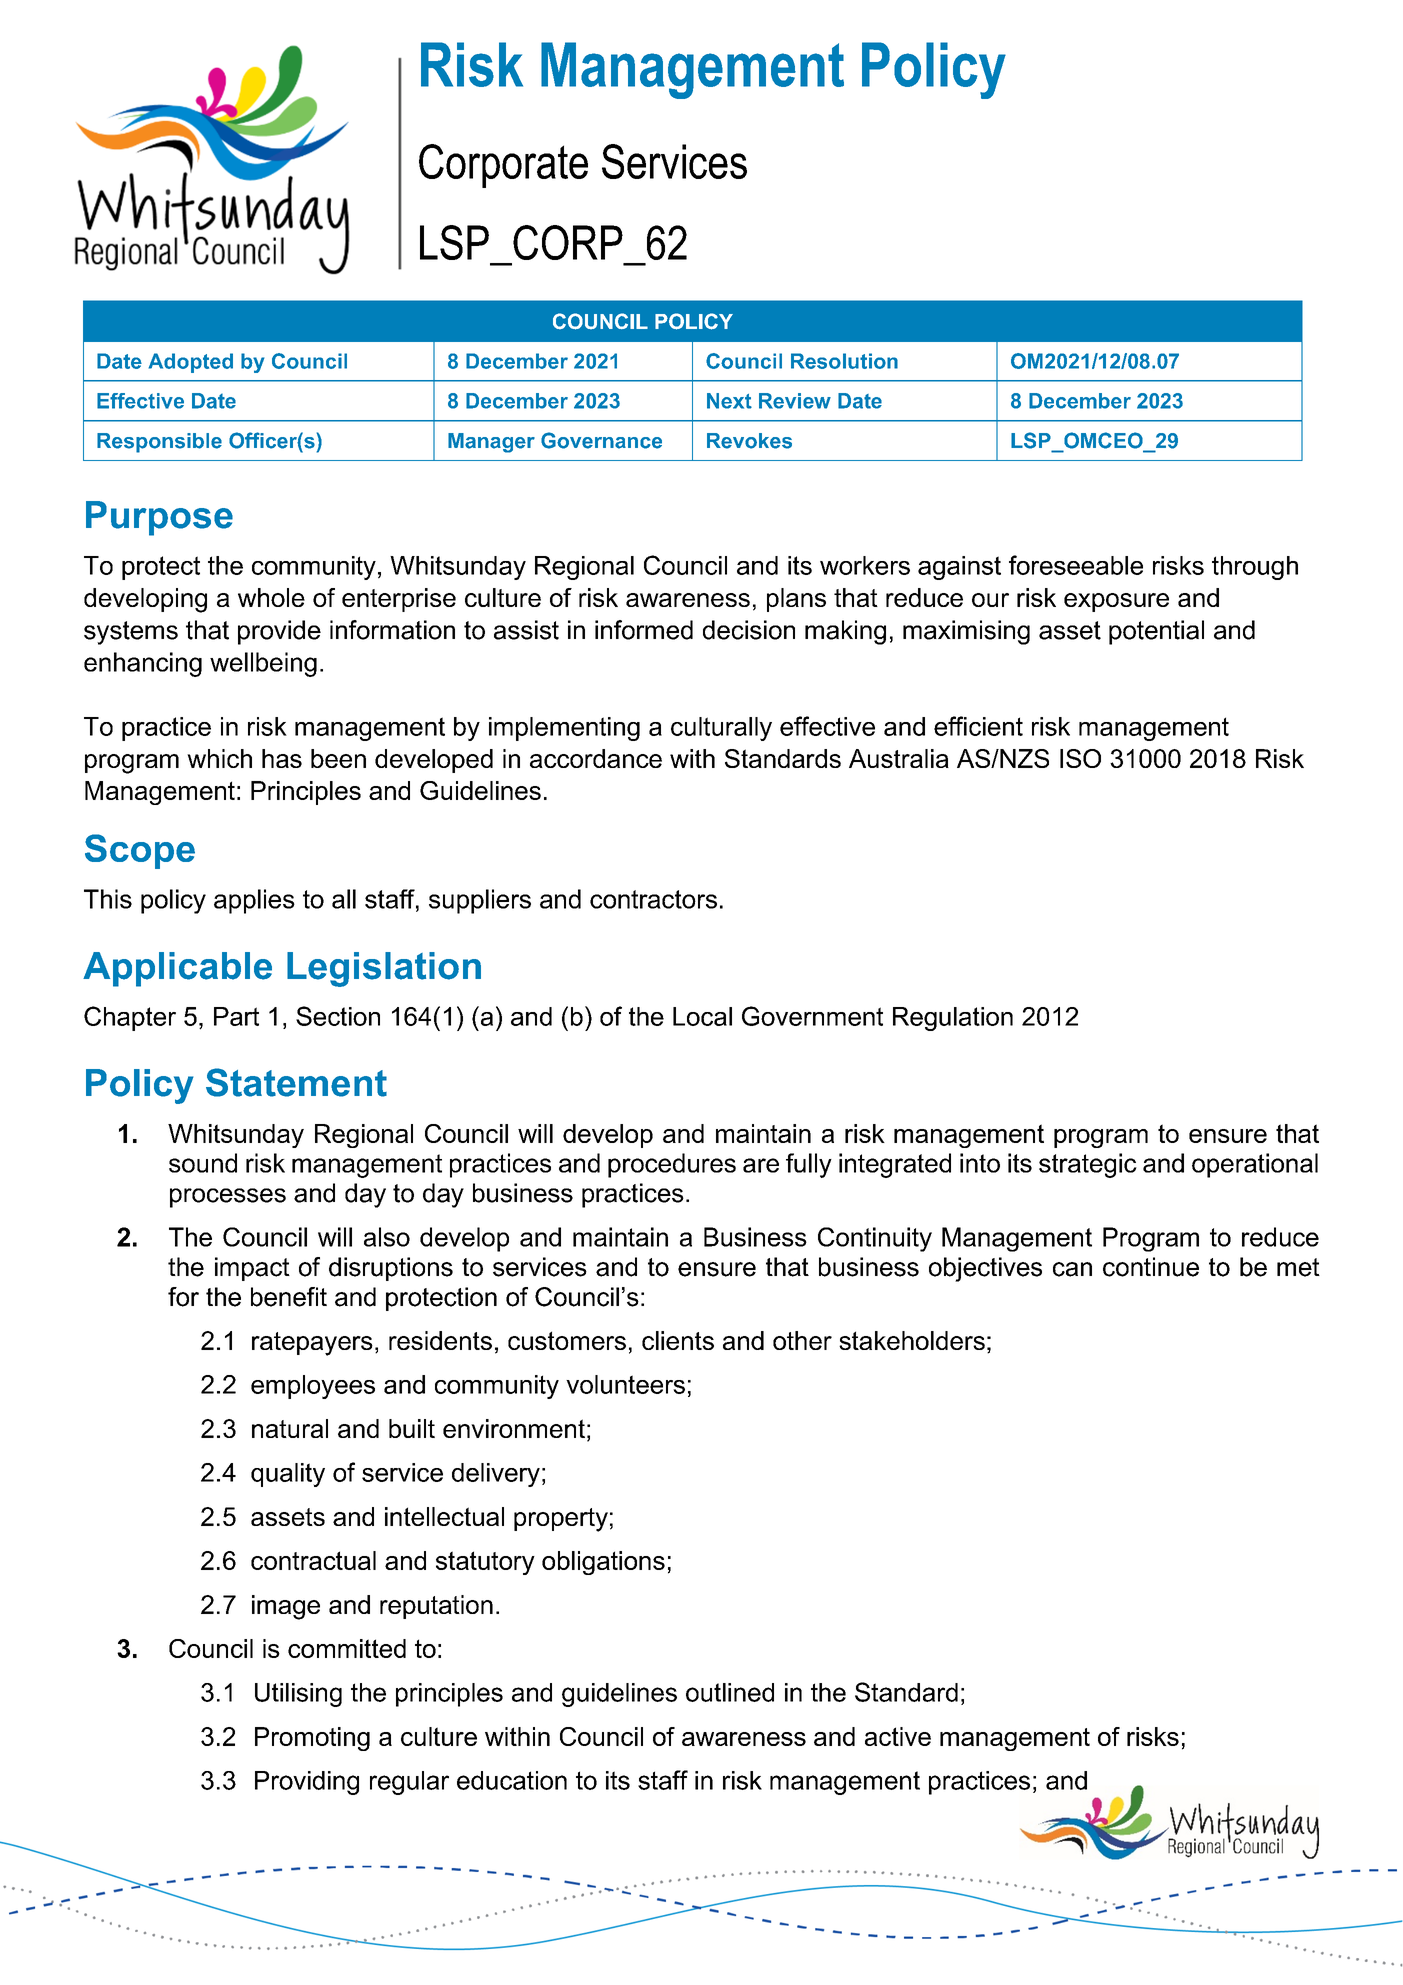 The width and height of the screenshot is (1403, 1985). What do you see at coordinates (190, 363) in the screenshot?
I see `Adopted` at bounding box center [190, 363].
